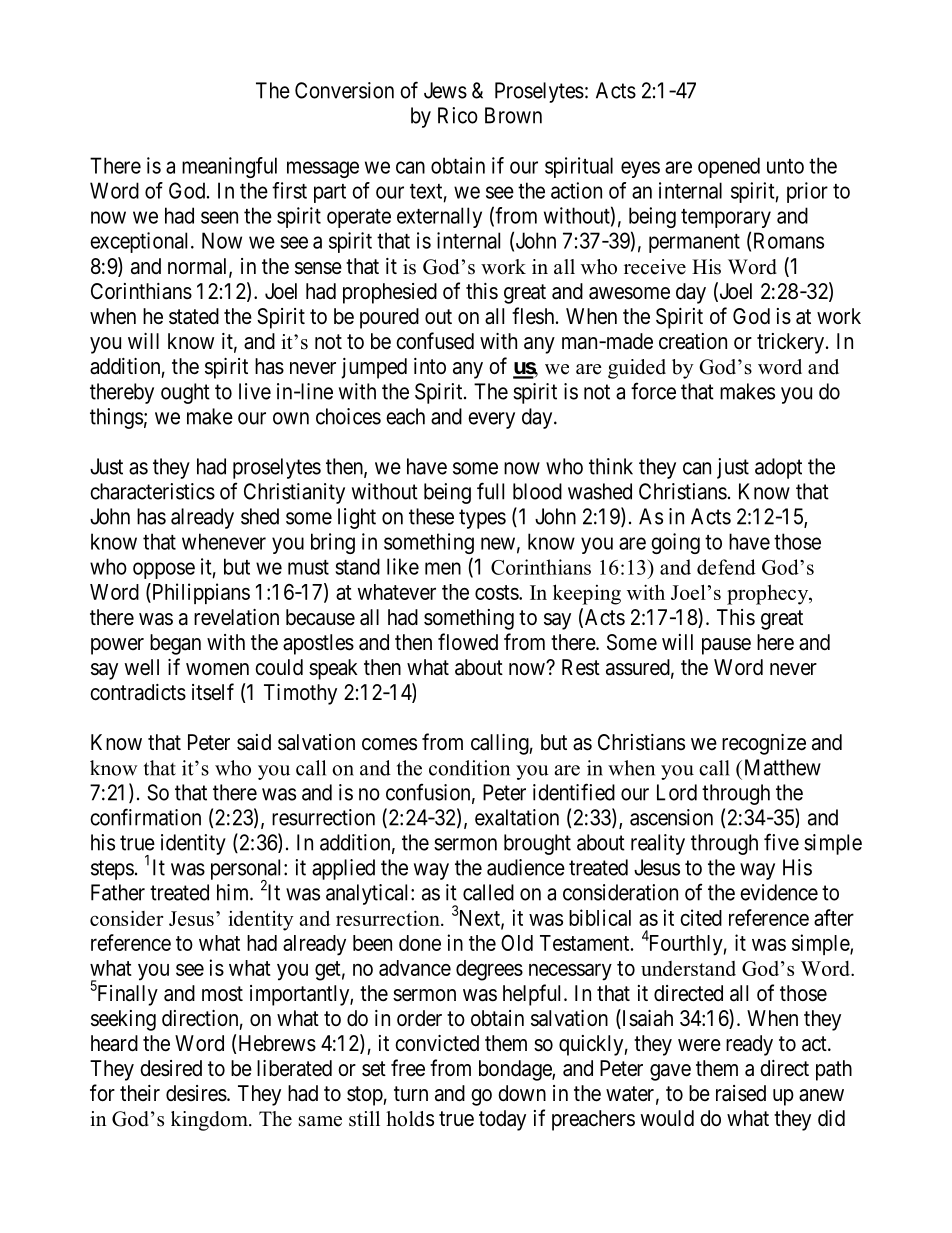  I want to click on defend, so click(726, 567).
